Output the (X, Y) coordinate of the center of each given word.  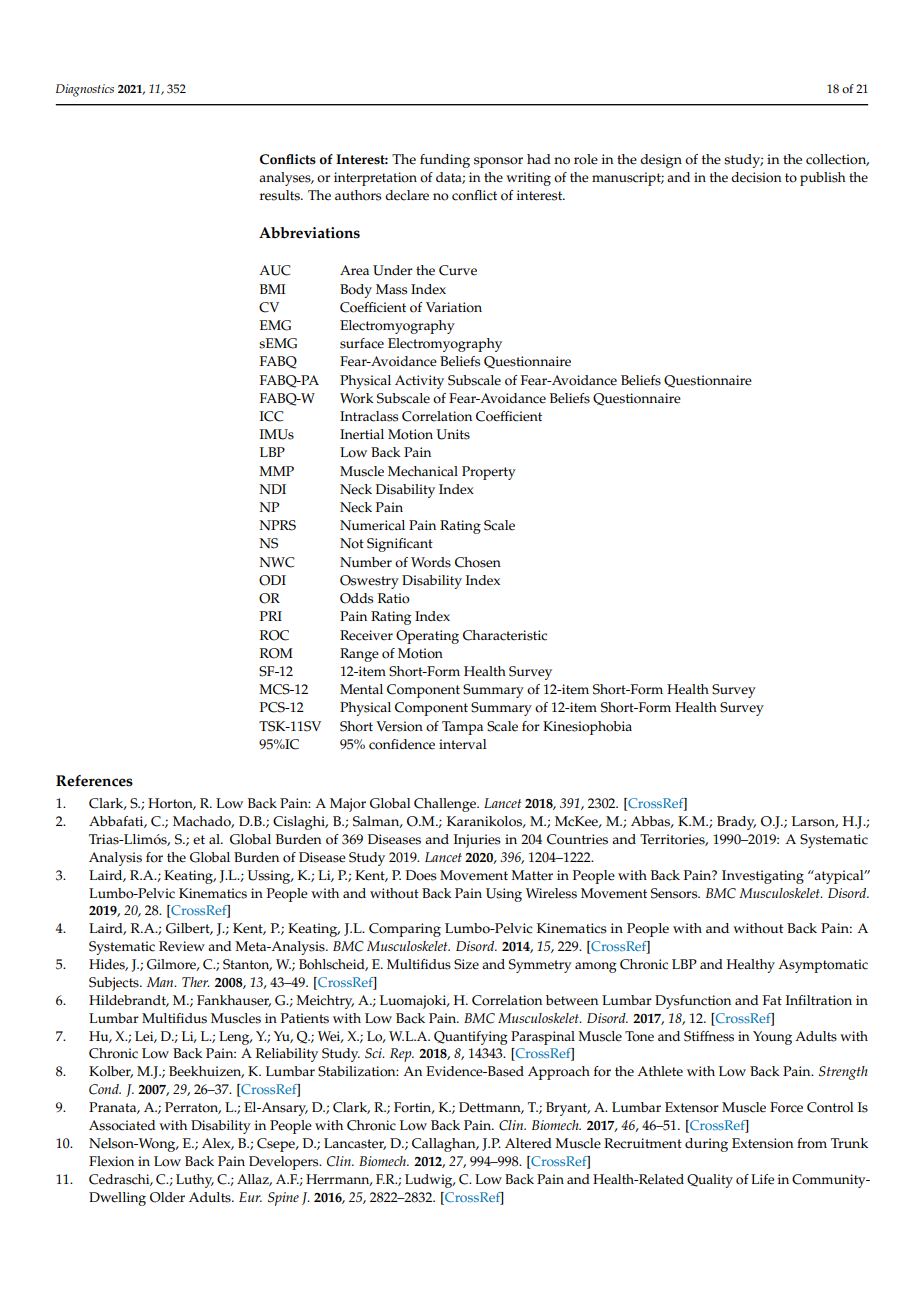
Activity (419, 382)
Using (504, 895)
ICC (272, 416)
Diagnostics (85, 90)
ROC (274, 635)
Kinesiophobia (587, 728)
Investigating (763, 877)
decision (756, 177)
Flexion (111, 1161)
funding (445, 161)
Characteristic (505, 635)
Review (182, 946)
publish (823, 179)
